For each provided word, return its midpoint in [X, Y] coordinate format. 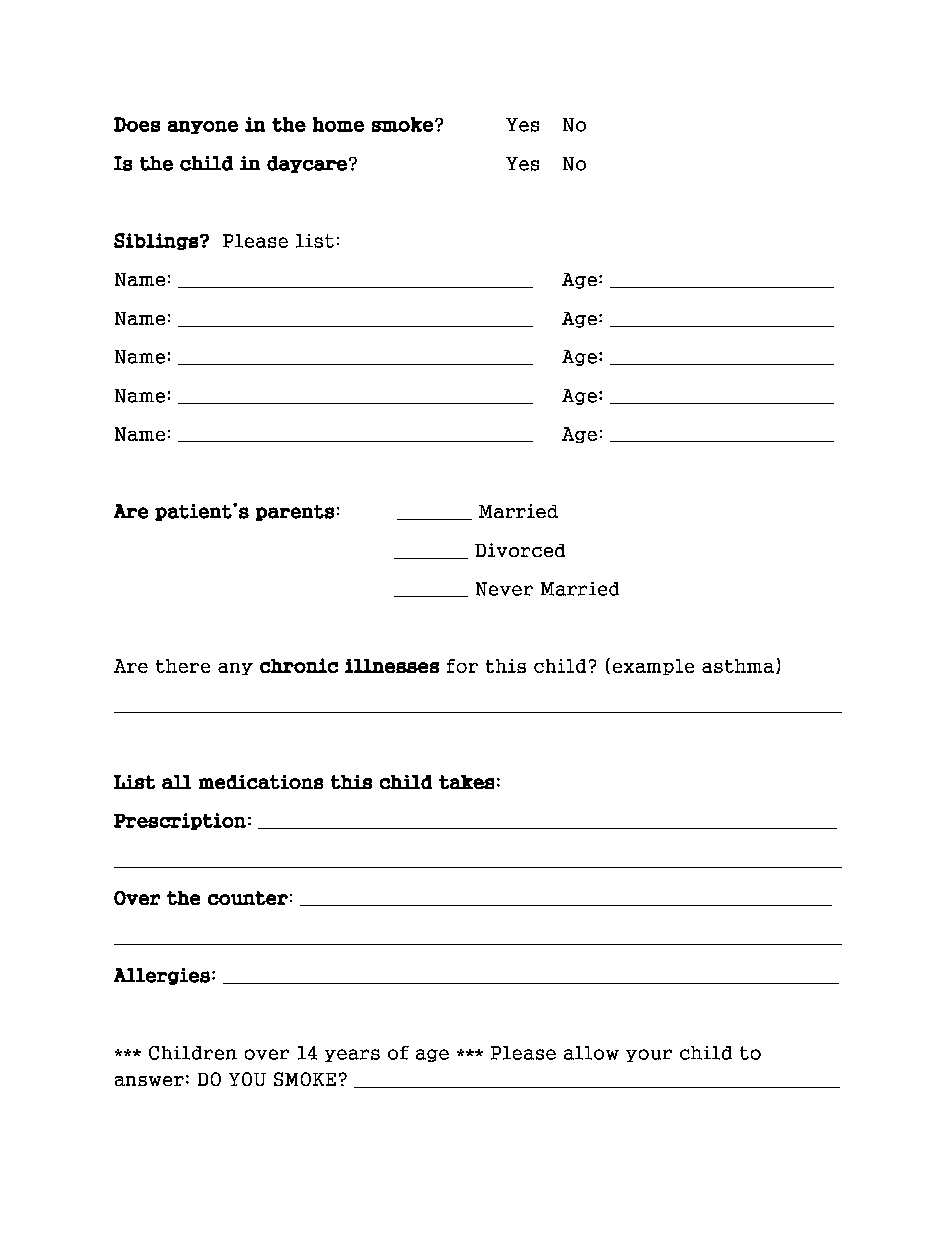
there [183, 666]
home [338, 124]
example [653, 667]
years [352, 1055]
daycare [307, 164]
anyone [203, 127]
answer [149, 1081]
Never [504, 589]
